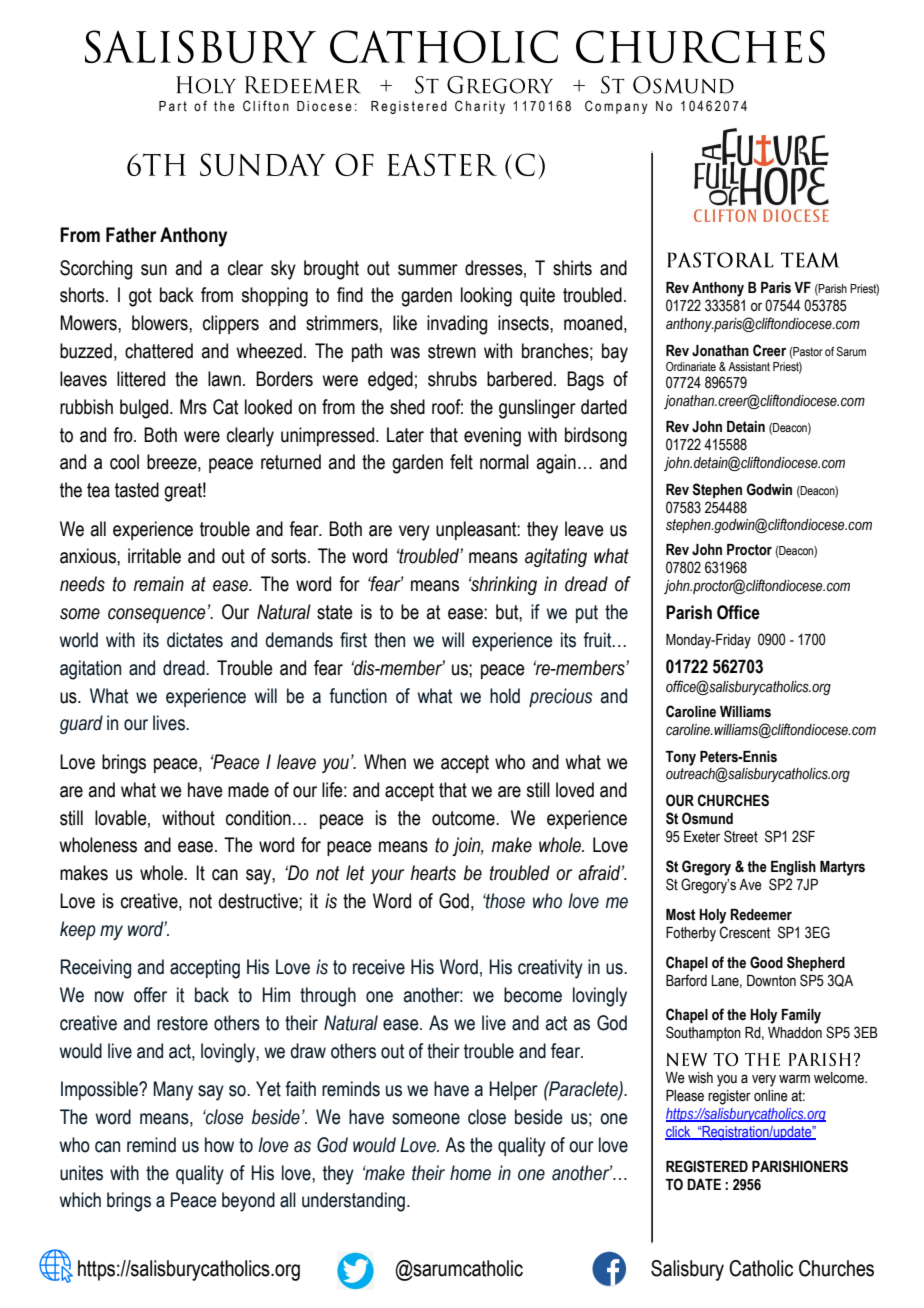  What do you see at coordinates (219, 1145) in the image?
I see `how` at bounding box center [219, 1145].
